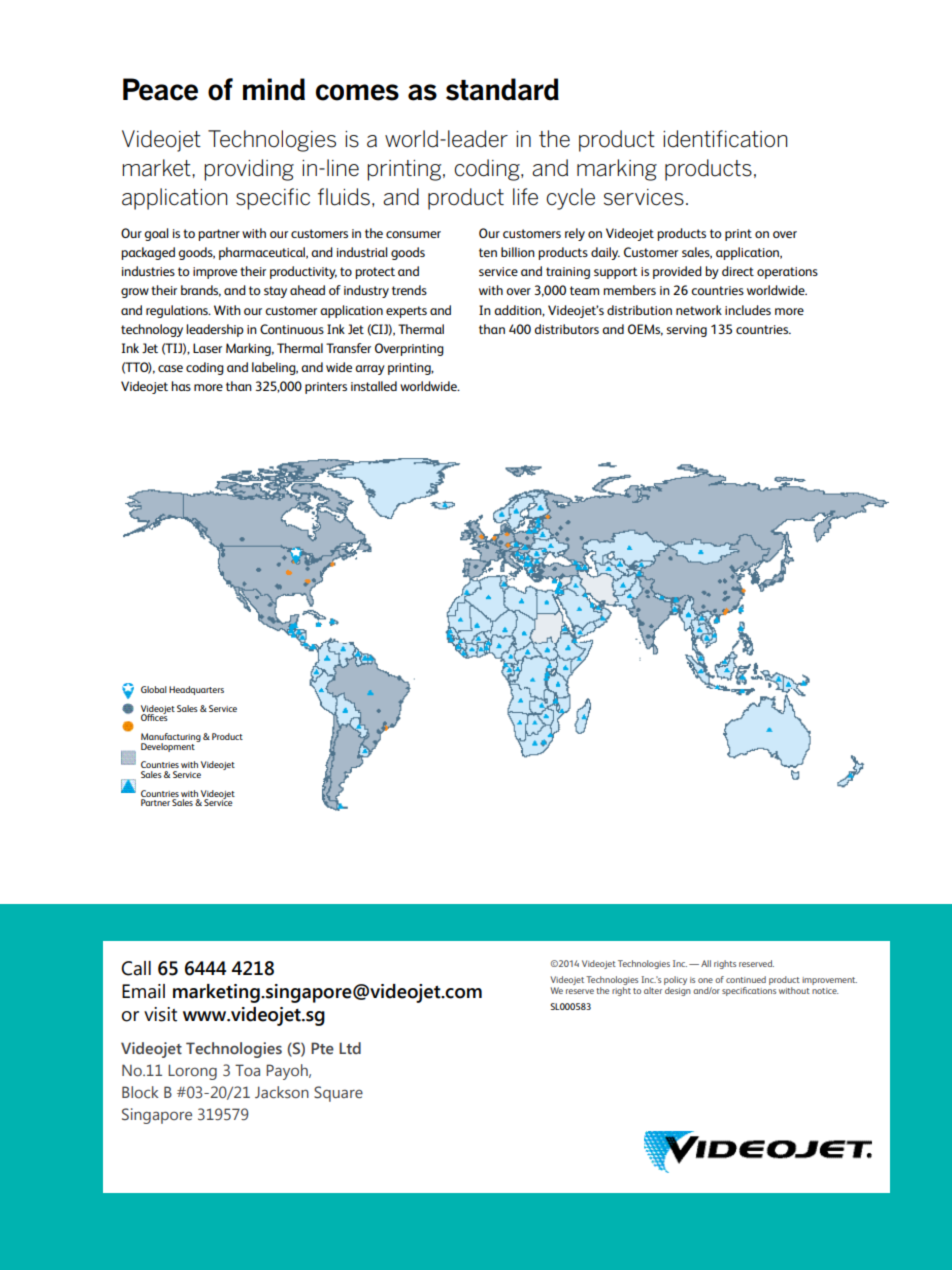 The image size is (952, 1270). I want to click on Headquarters, so click(196, 690).
